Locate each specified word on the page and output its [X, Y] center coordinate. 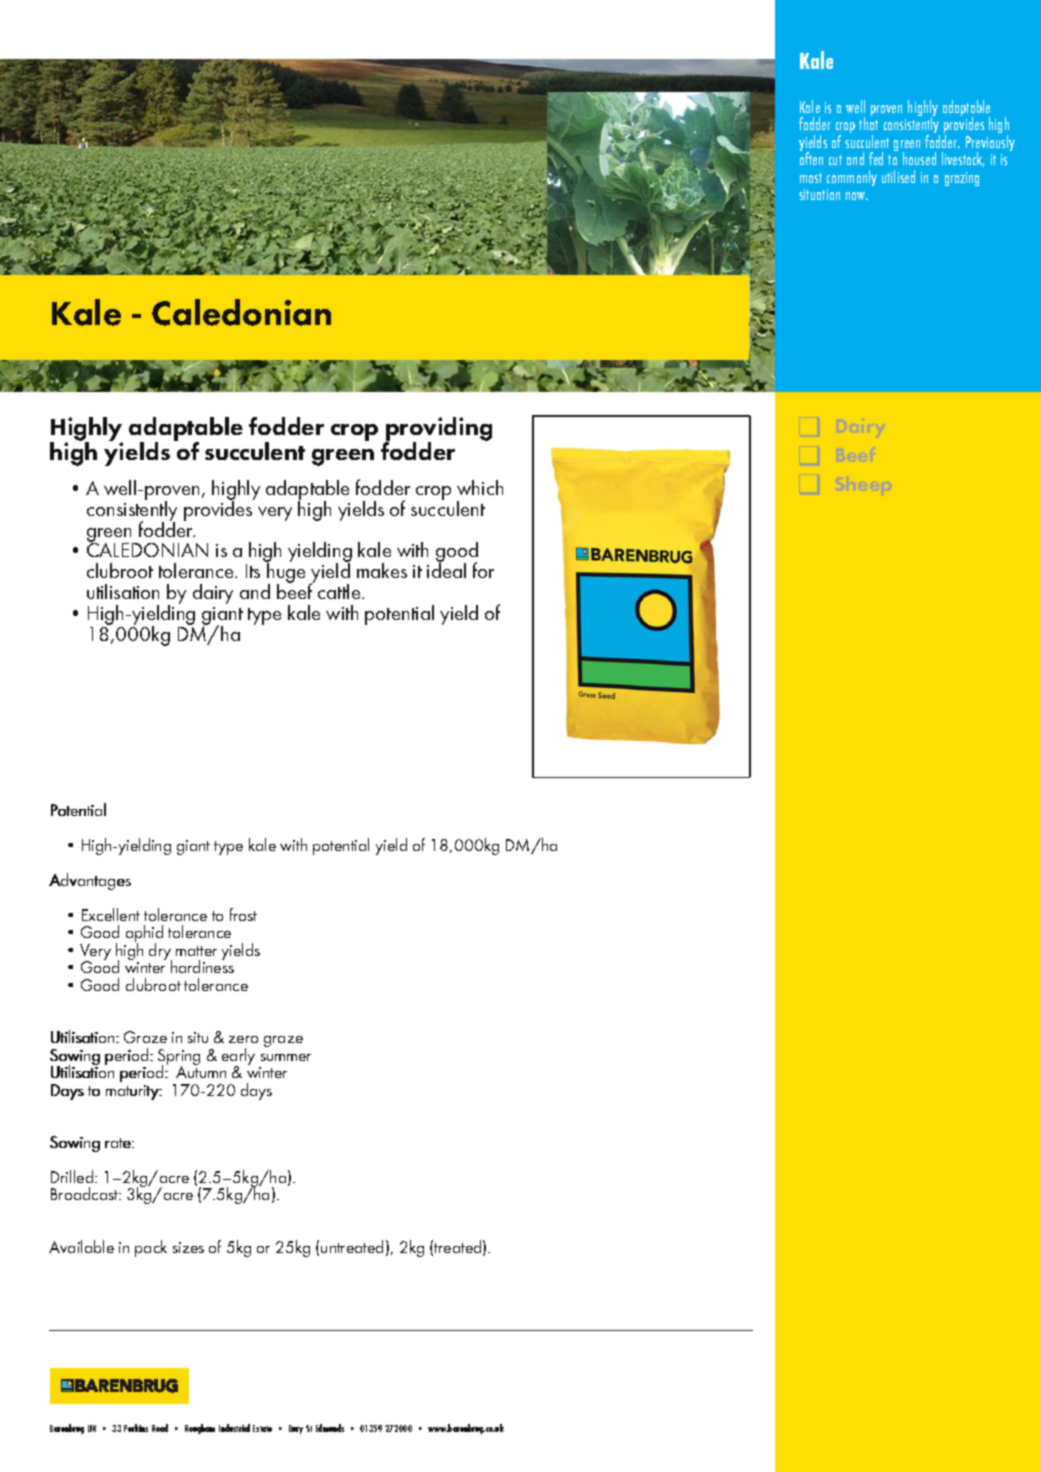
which [480, 487]
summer [286, 1057]
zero [243, 1039]
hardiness [202, 965]
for [483, 570]
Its [253, 571]
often [811, 157]
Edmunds [330, 1428]
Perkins [136, 1428]
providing [438, 430]
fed [876, 158]
